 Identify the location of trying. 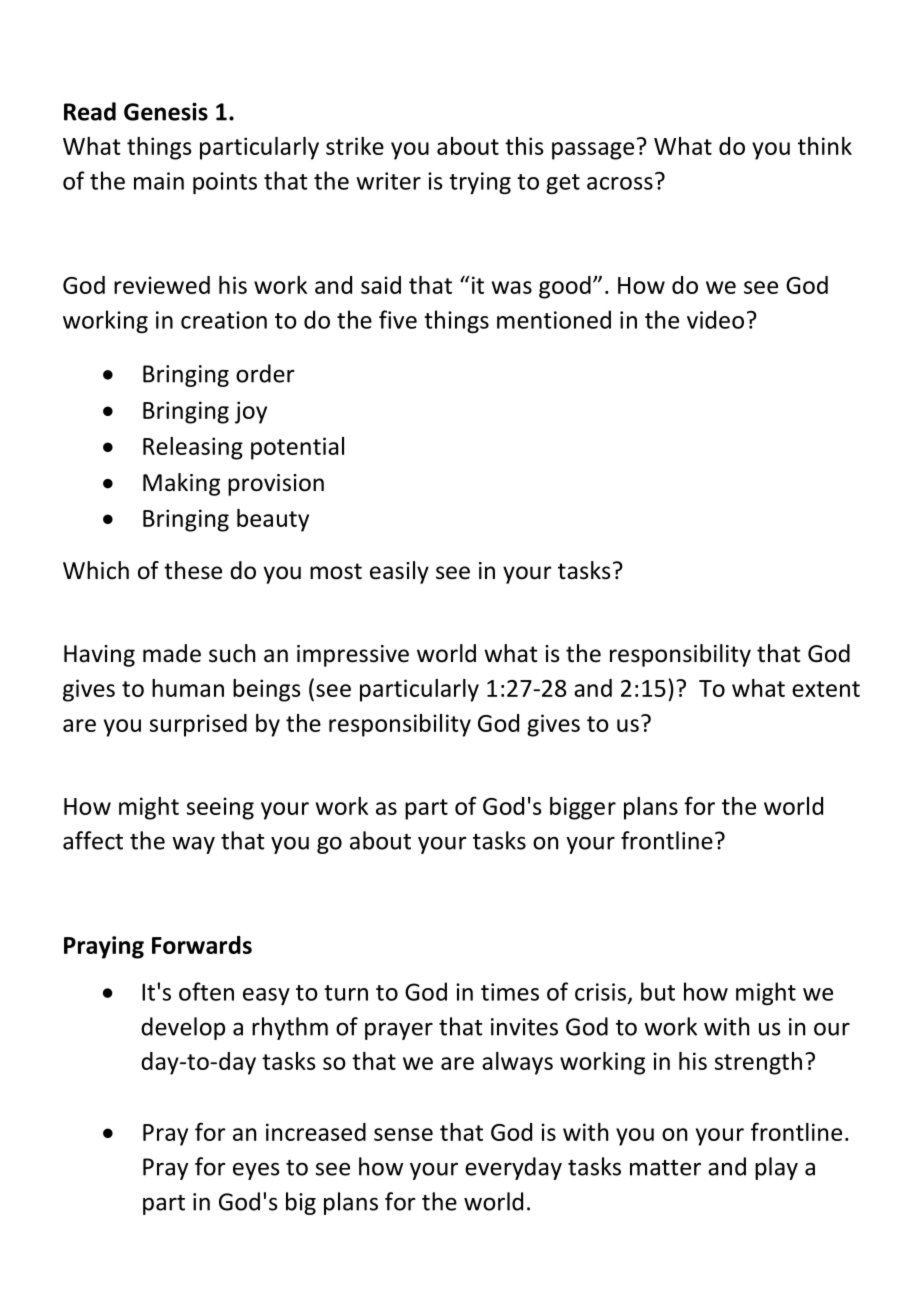
(480, 183).
